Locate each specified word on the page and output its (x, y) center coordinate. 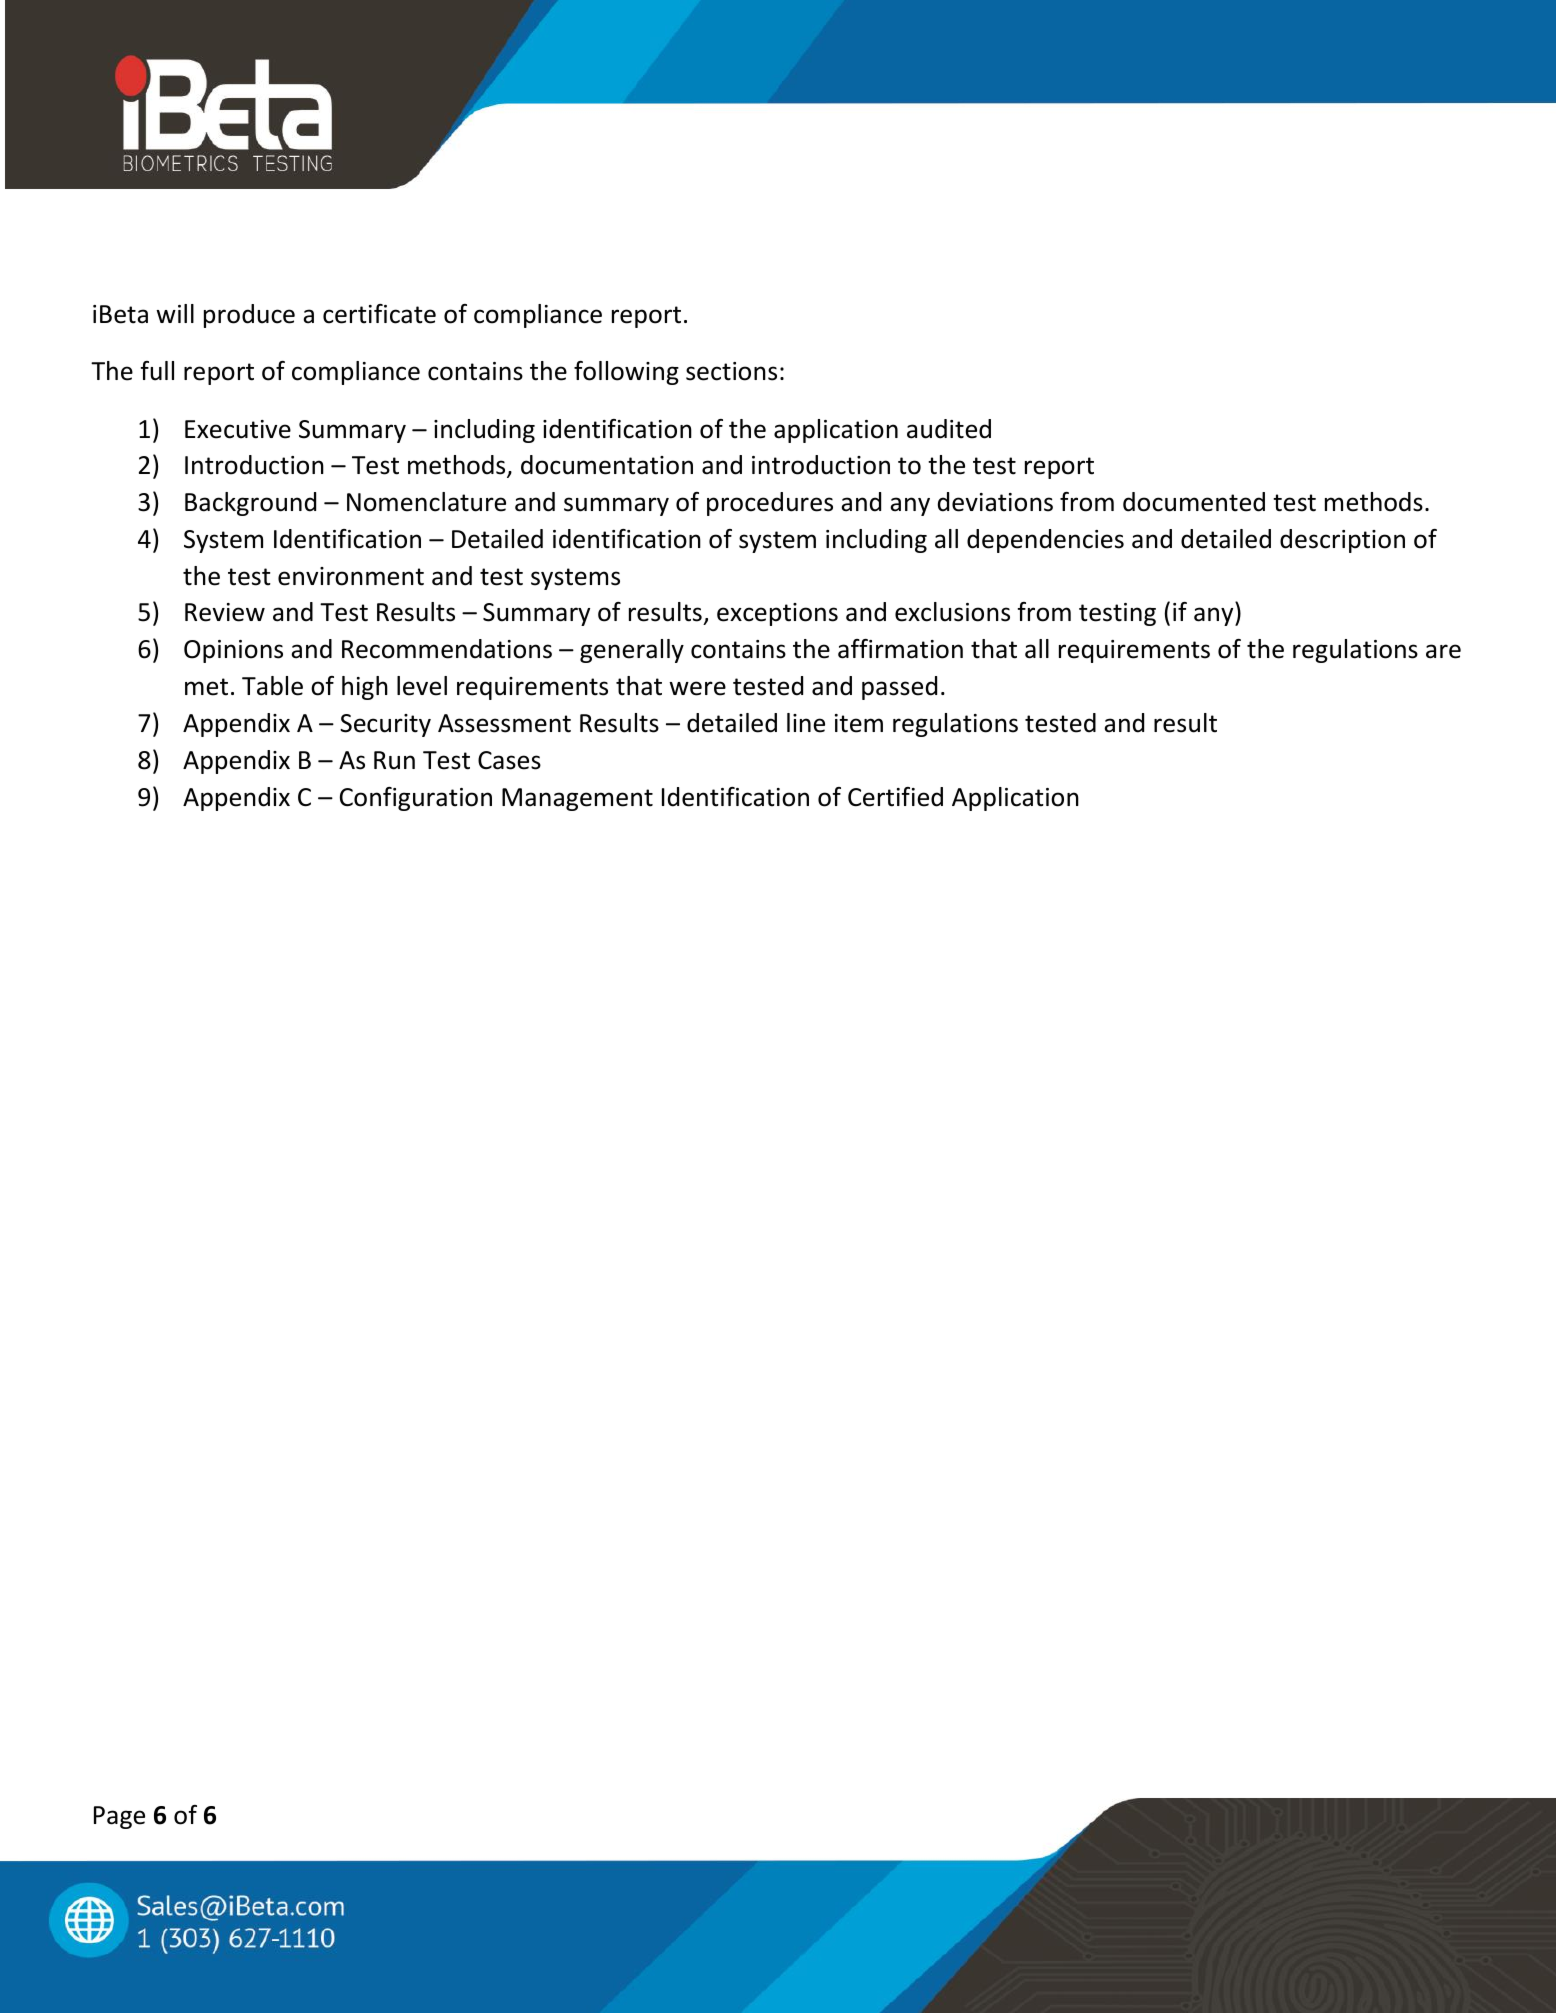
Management (577, 799)
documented (1194, 502)
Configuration (416, 799)
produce (249, 316)
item (859, 723)
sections (731, 371)
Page (119, 1817)
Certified (895, 797)
